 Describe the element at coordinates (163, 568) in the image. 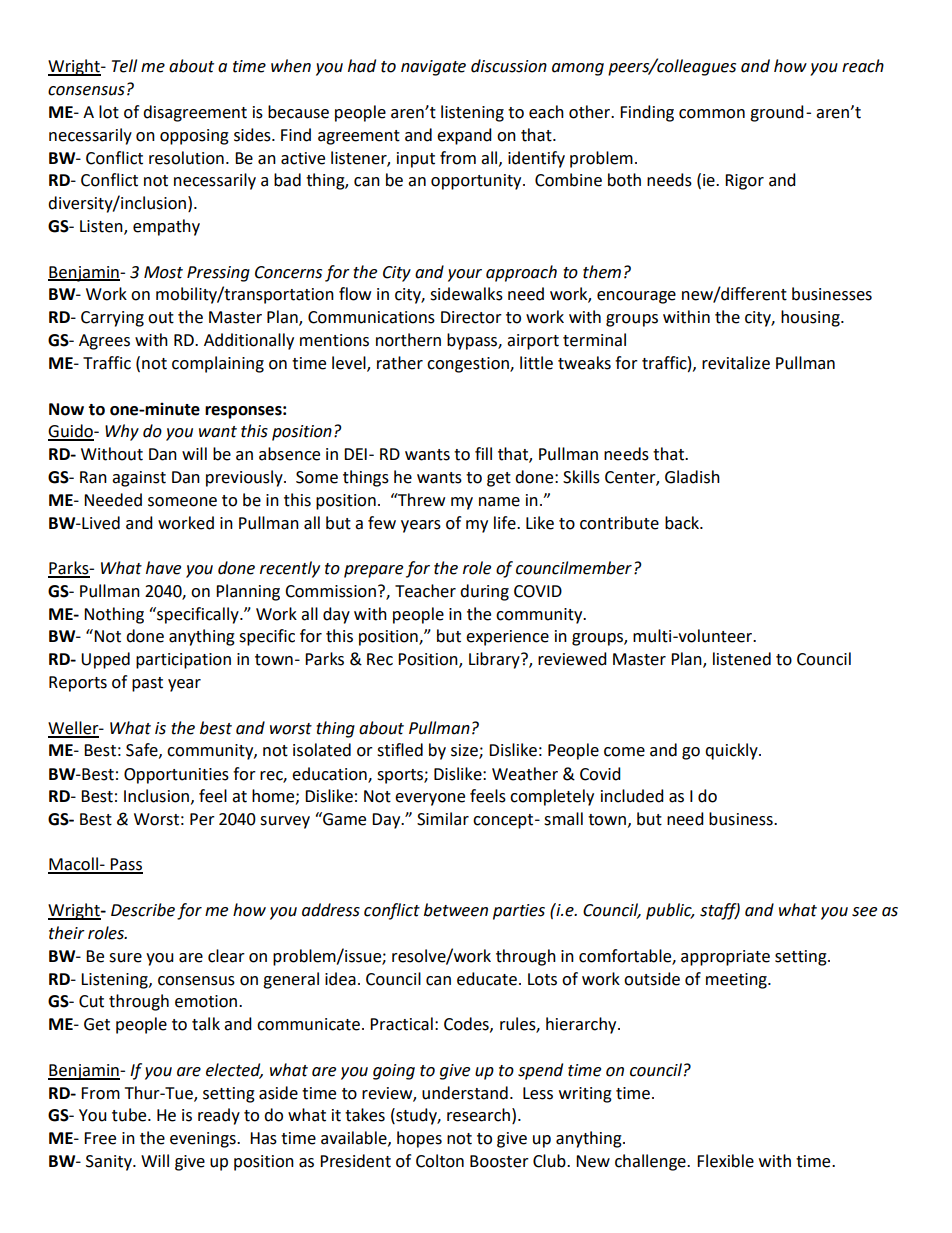

I see `have` at that location.
